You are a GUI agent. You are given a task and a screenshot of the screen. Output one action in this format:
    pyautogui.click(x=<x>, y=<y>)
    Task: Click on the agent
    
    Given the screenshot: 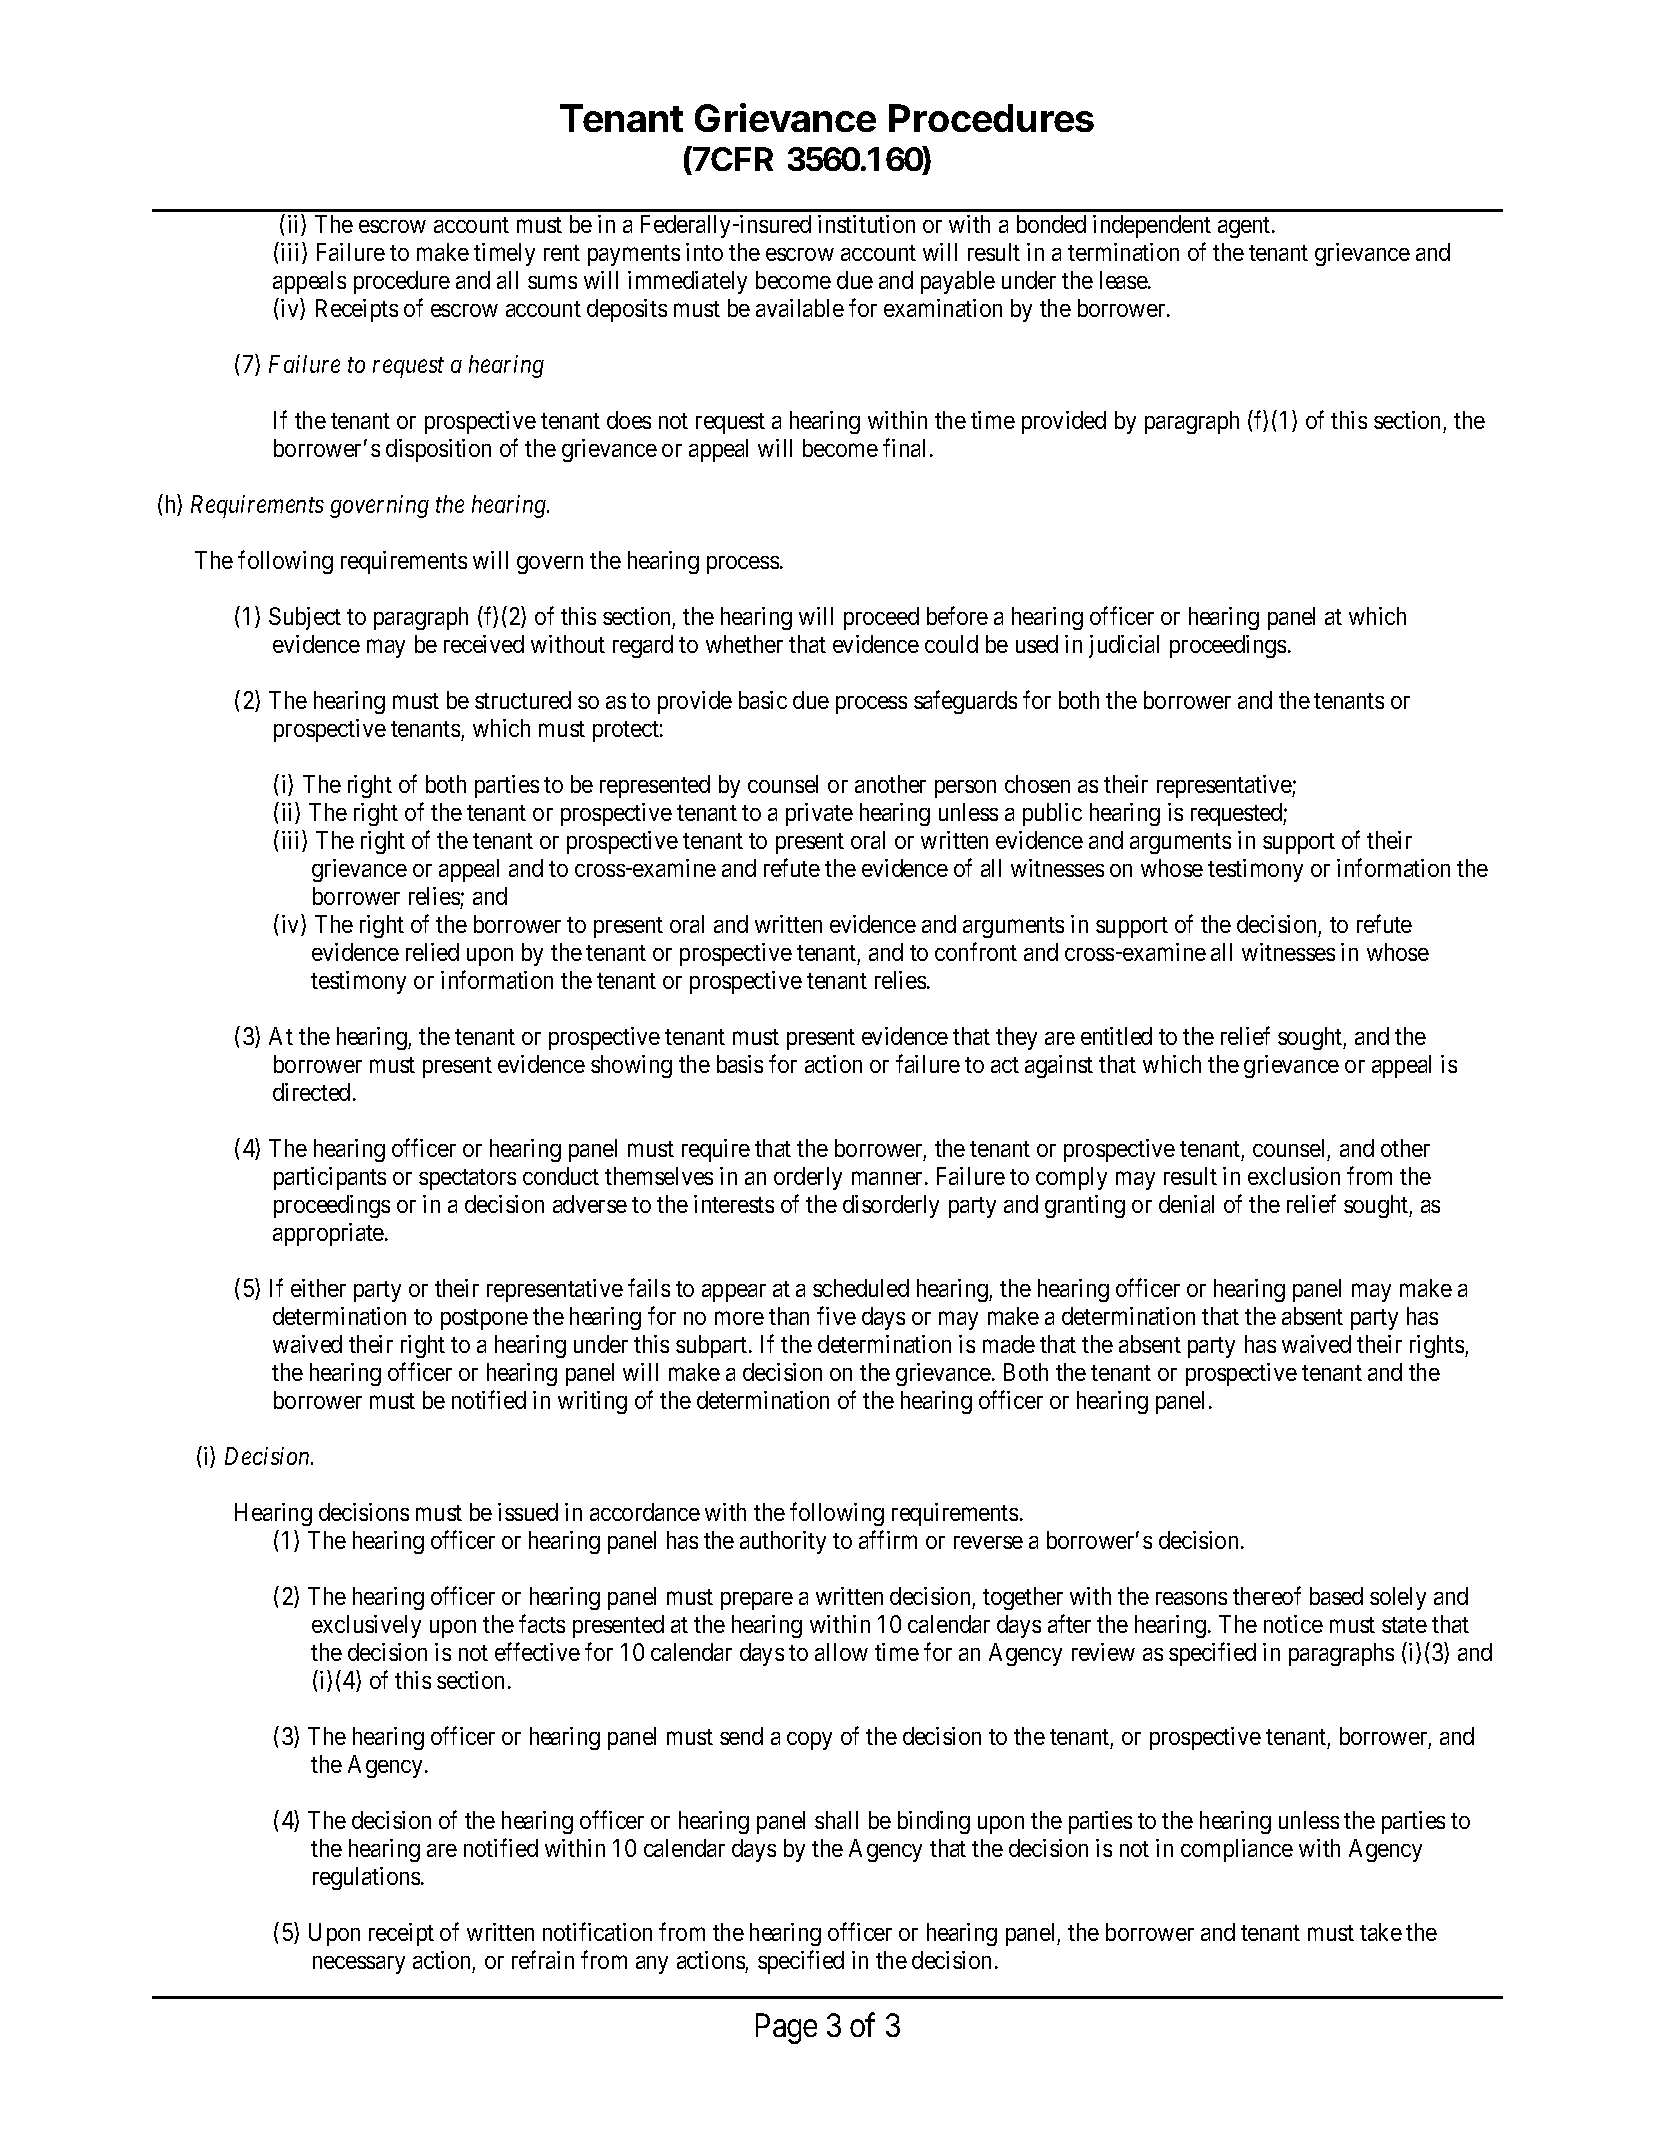 What is the action you would take?
    pyautogui.click(x=1245, y=227)
